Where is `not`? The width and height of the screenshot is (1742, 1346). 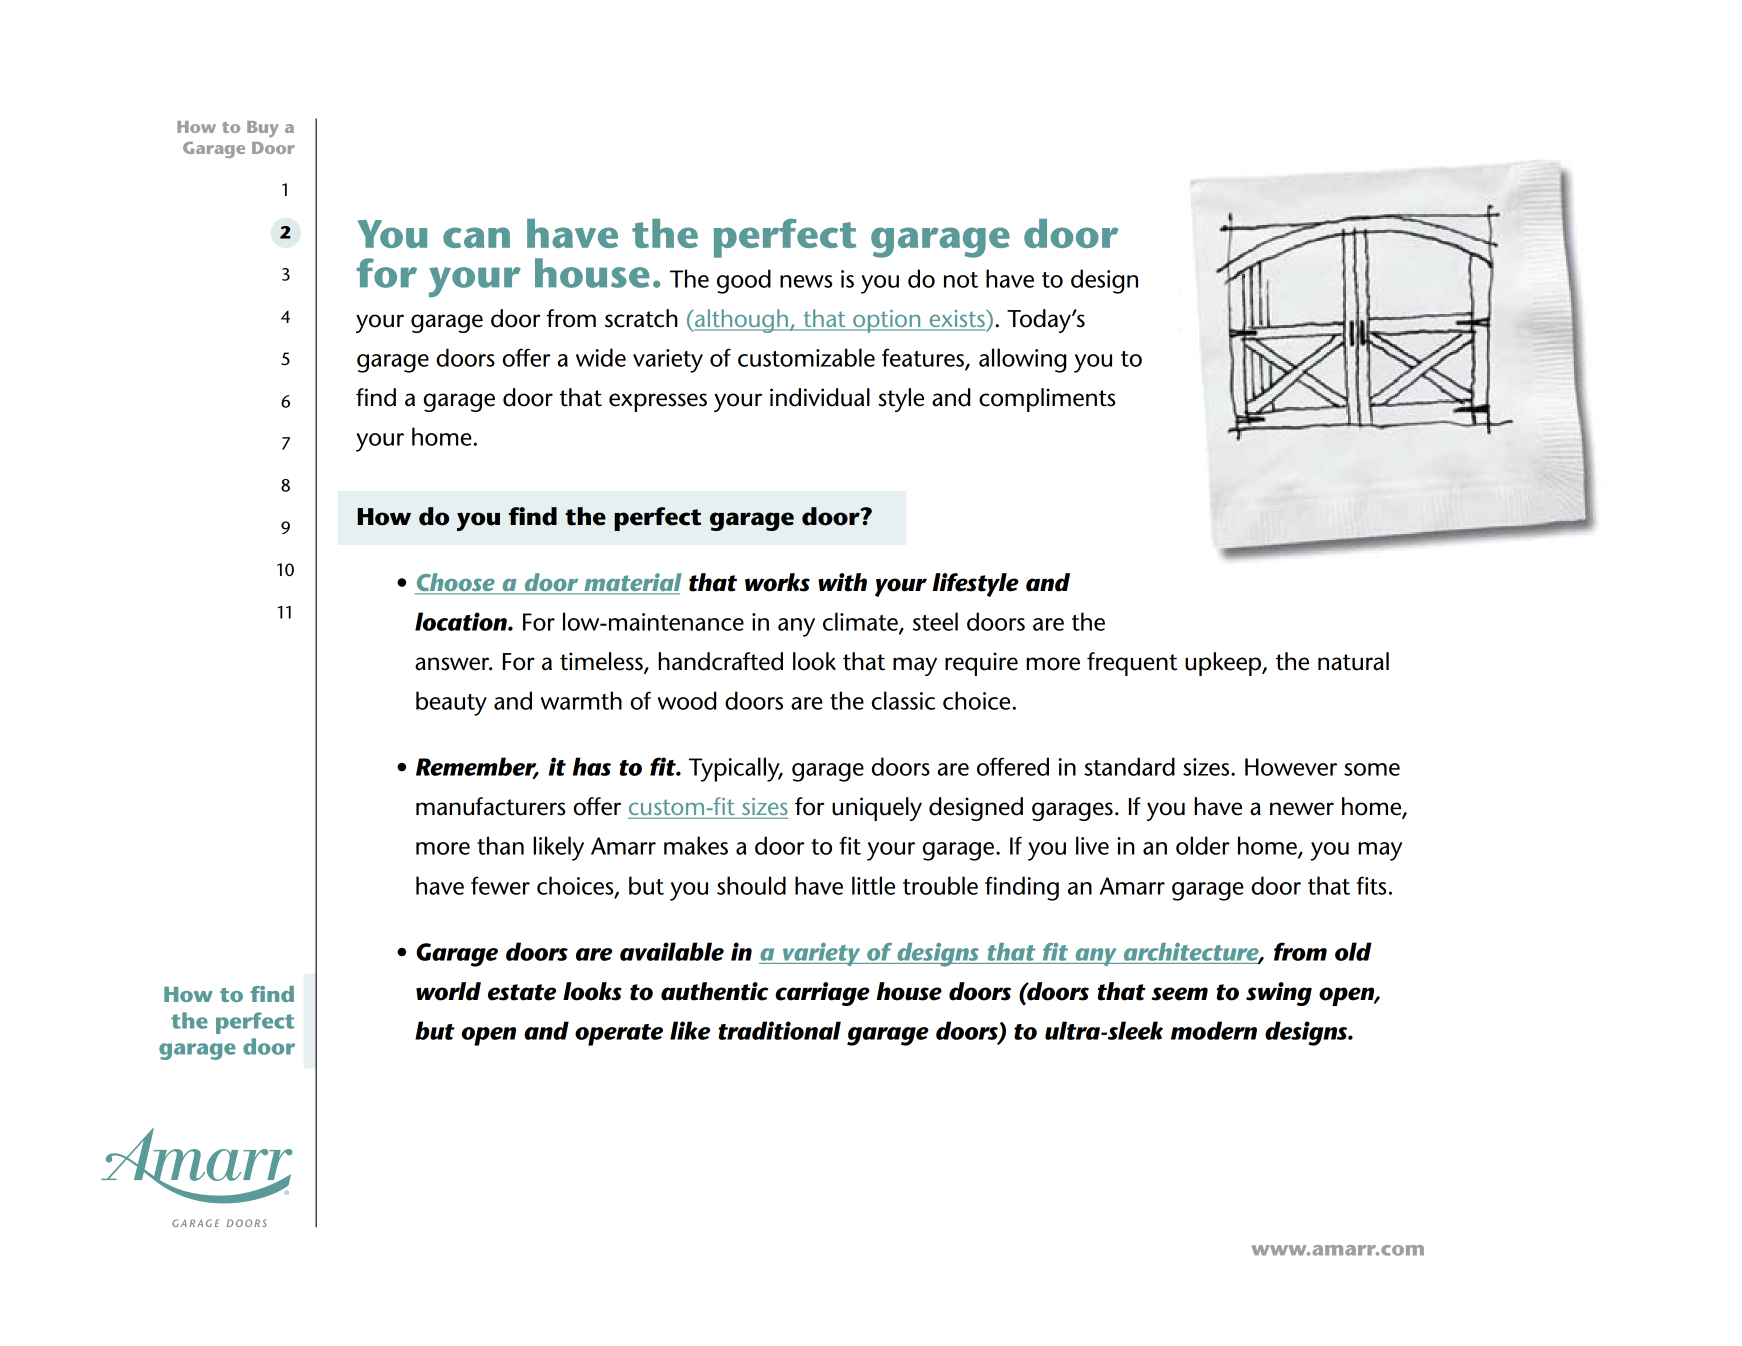
not is located at coordinates (961, 280).
